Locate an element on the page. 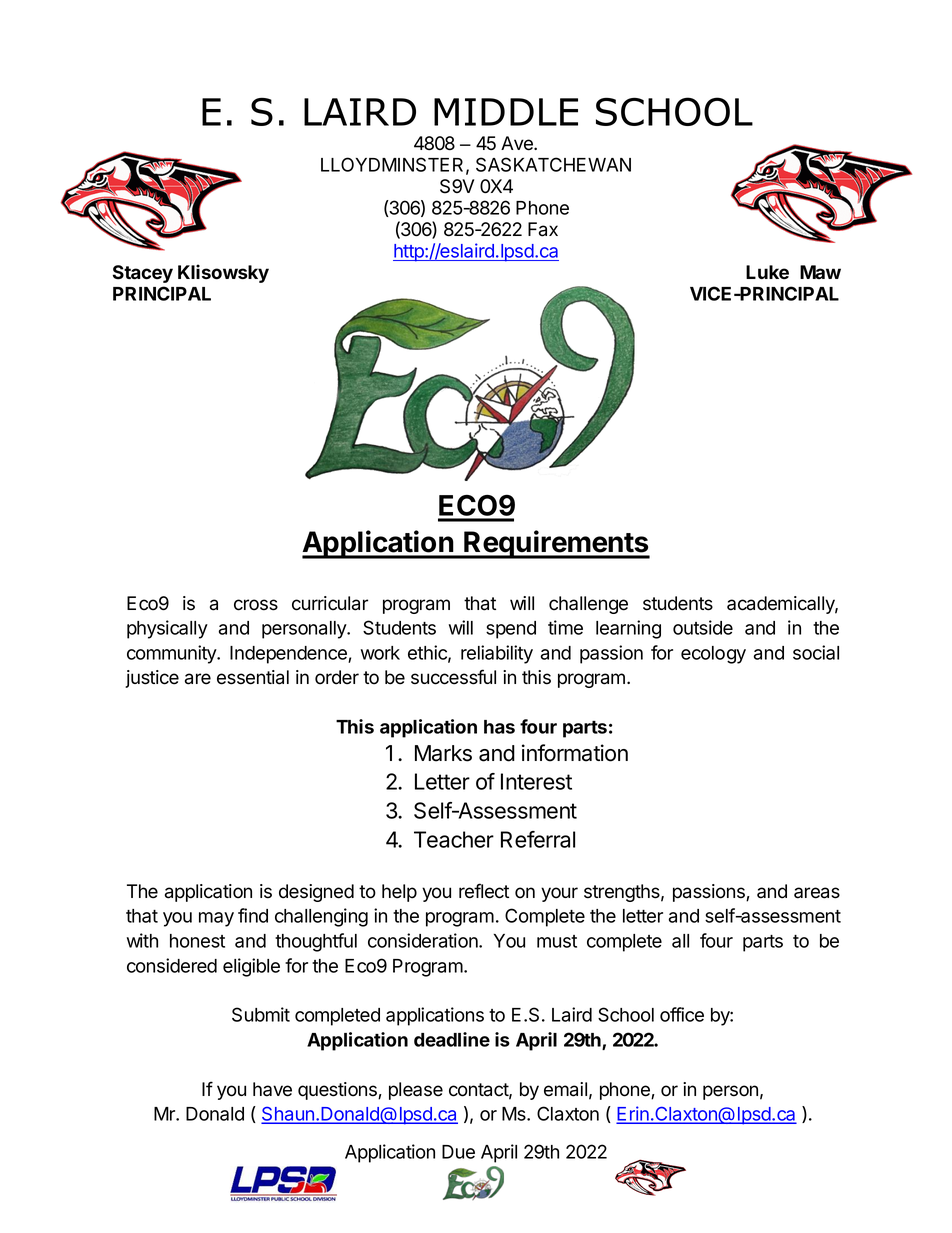 The height and width of the image is (1233, 952). cross is located at coordinates (256, 605).
